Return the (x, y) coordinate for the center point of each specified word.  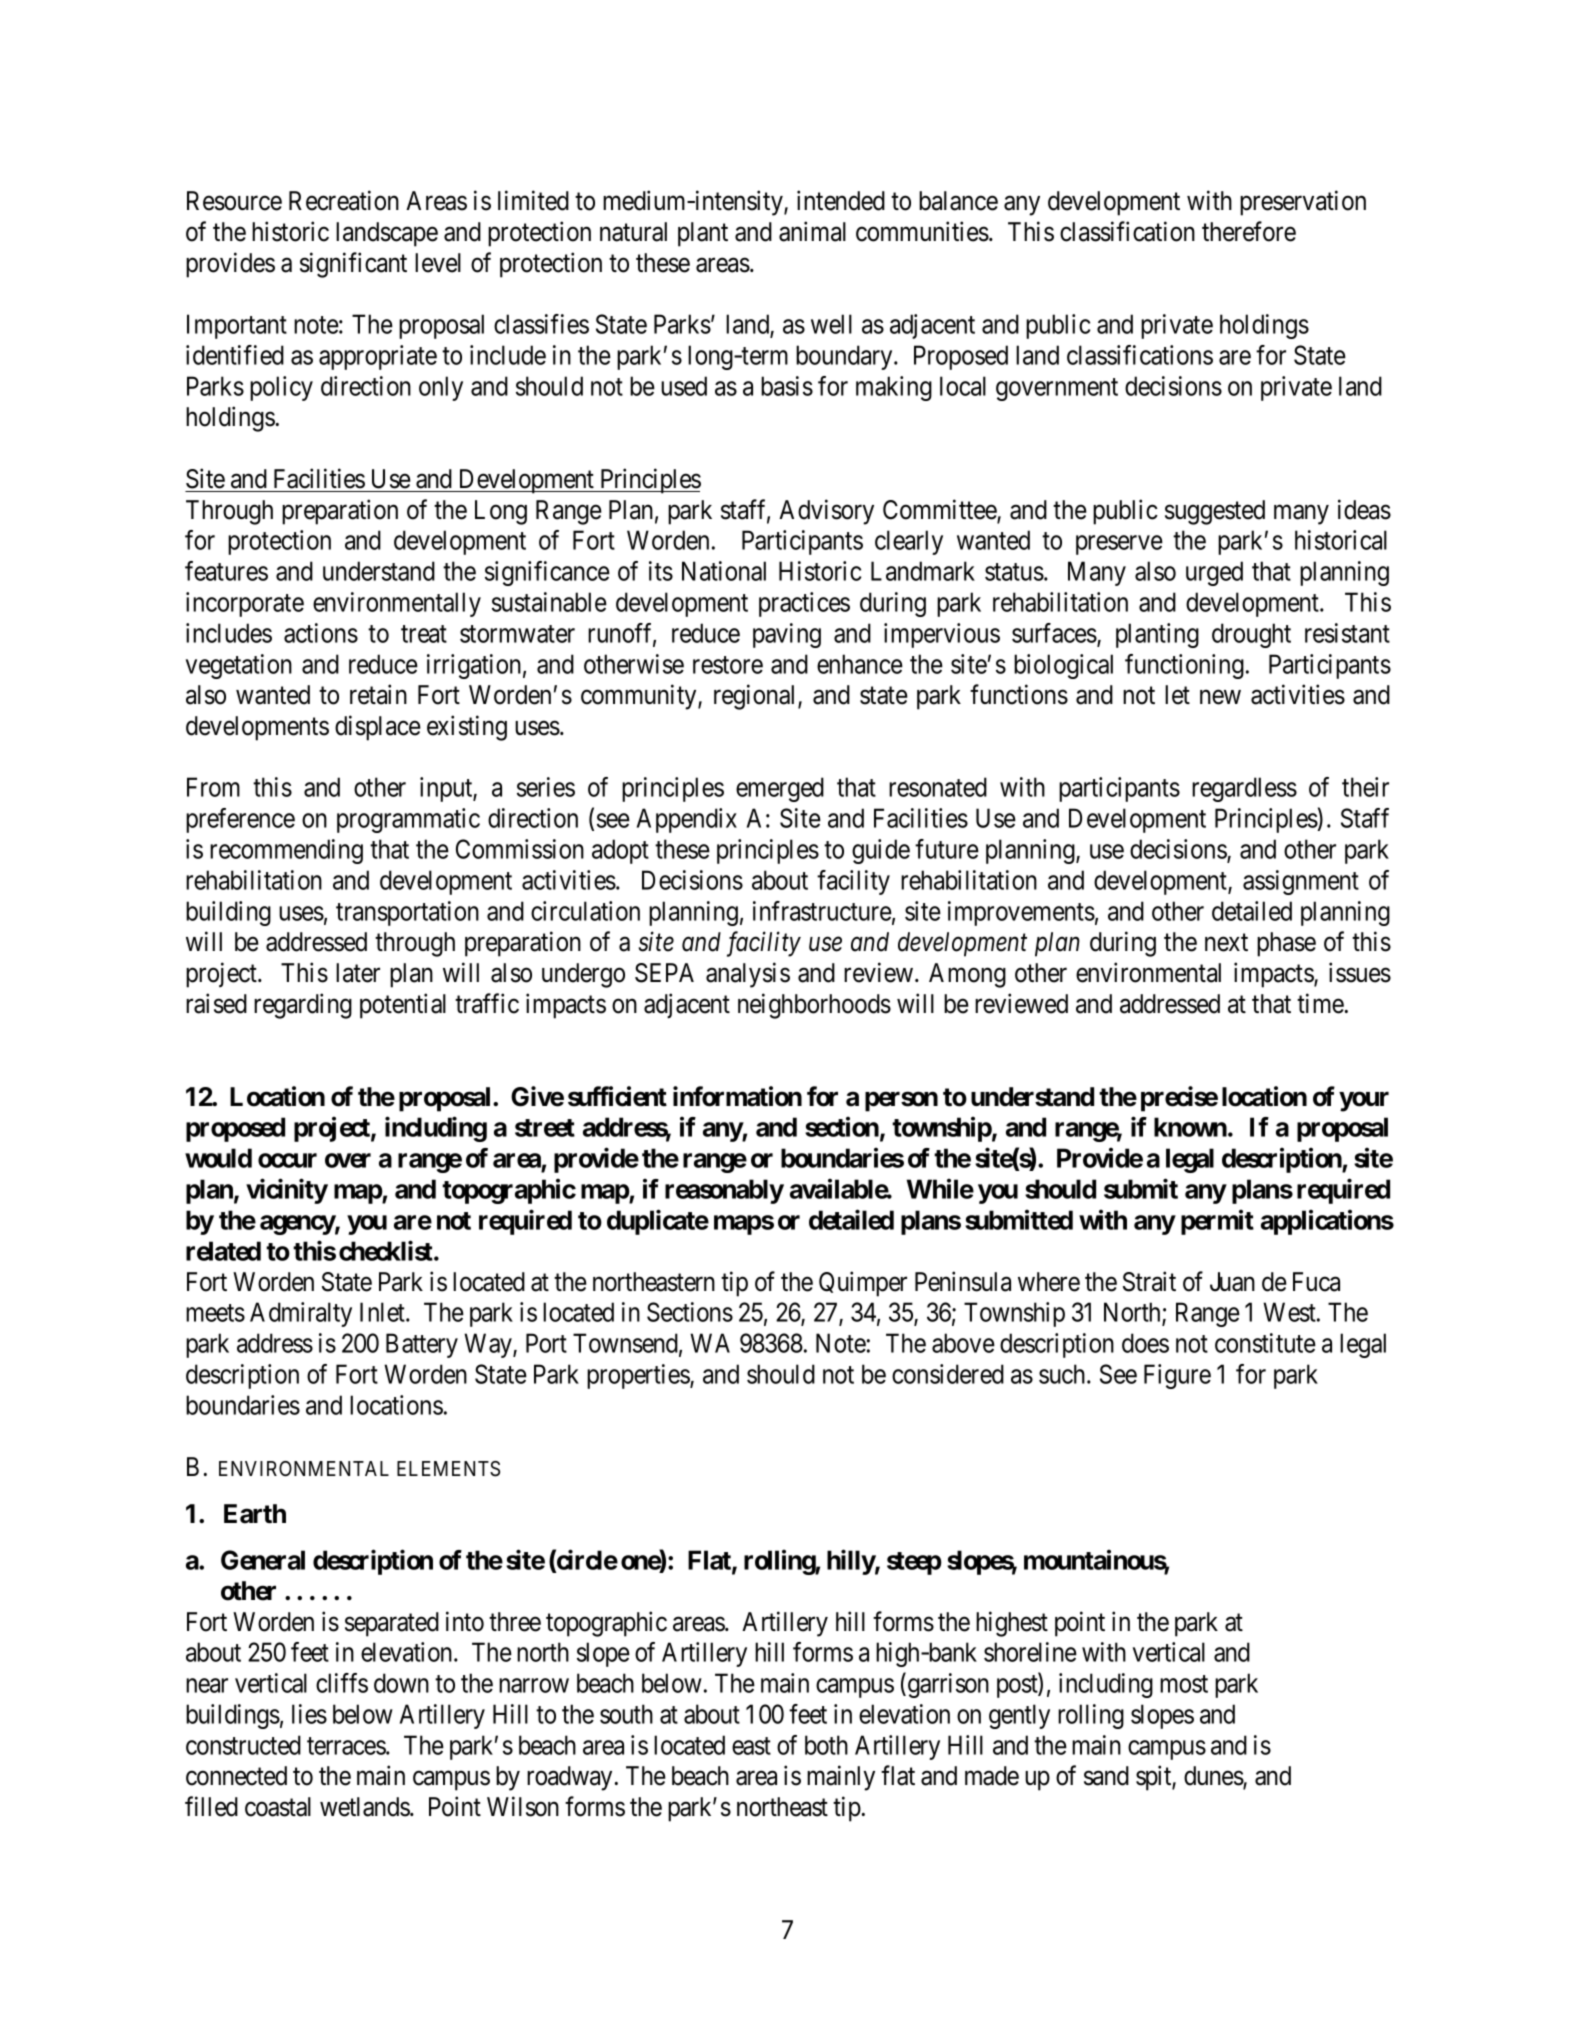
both (826, 1745)
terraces (347, 1746)
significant (353, 265)
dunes (1214, 1777)
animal (812, 231)
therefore (1249, 231)
